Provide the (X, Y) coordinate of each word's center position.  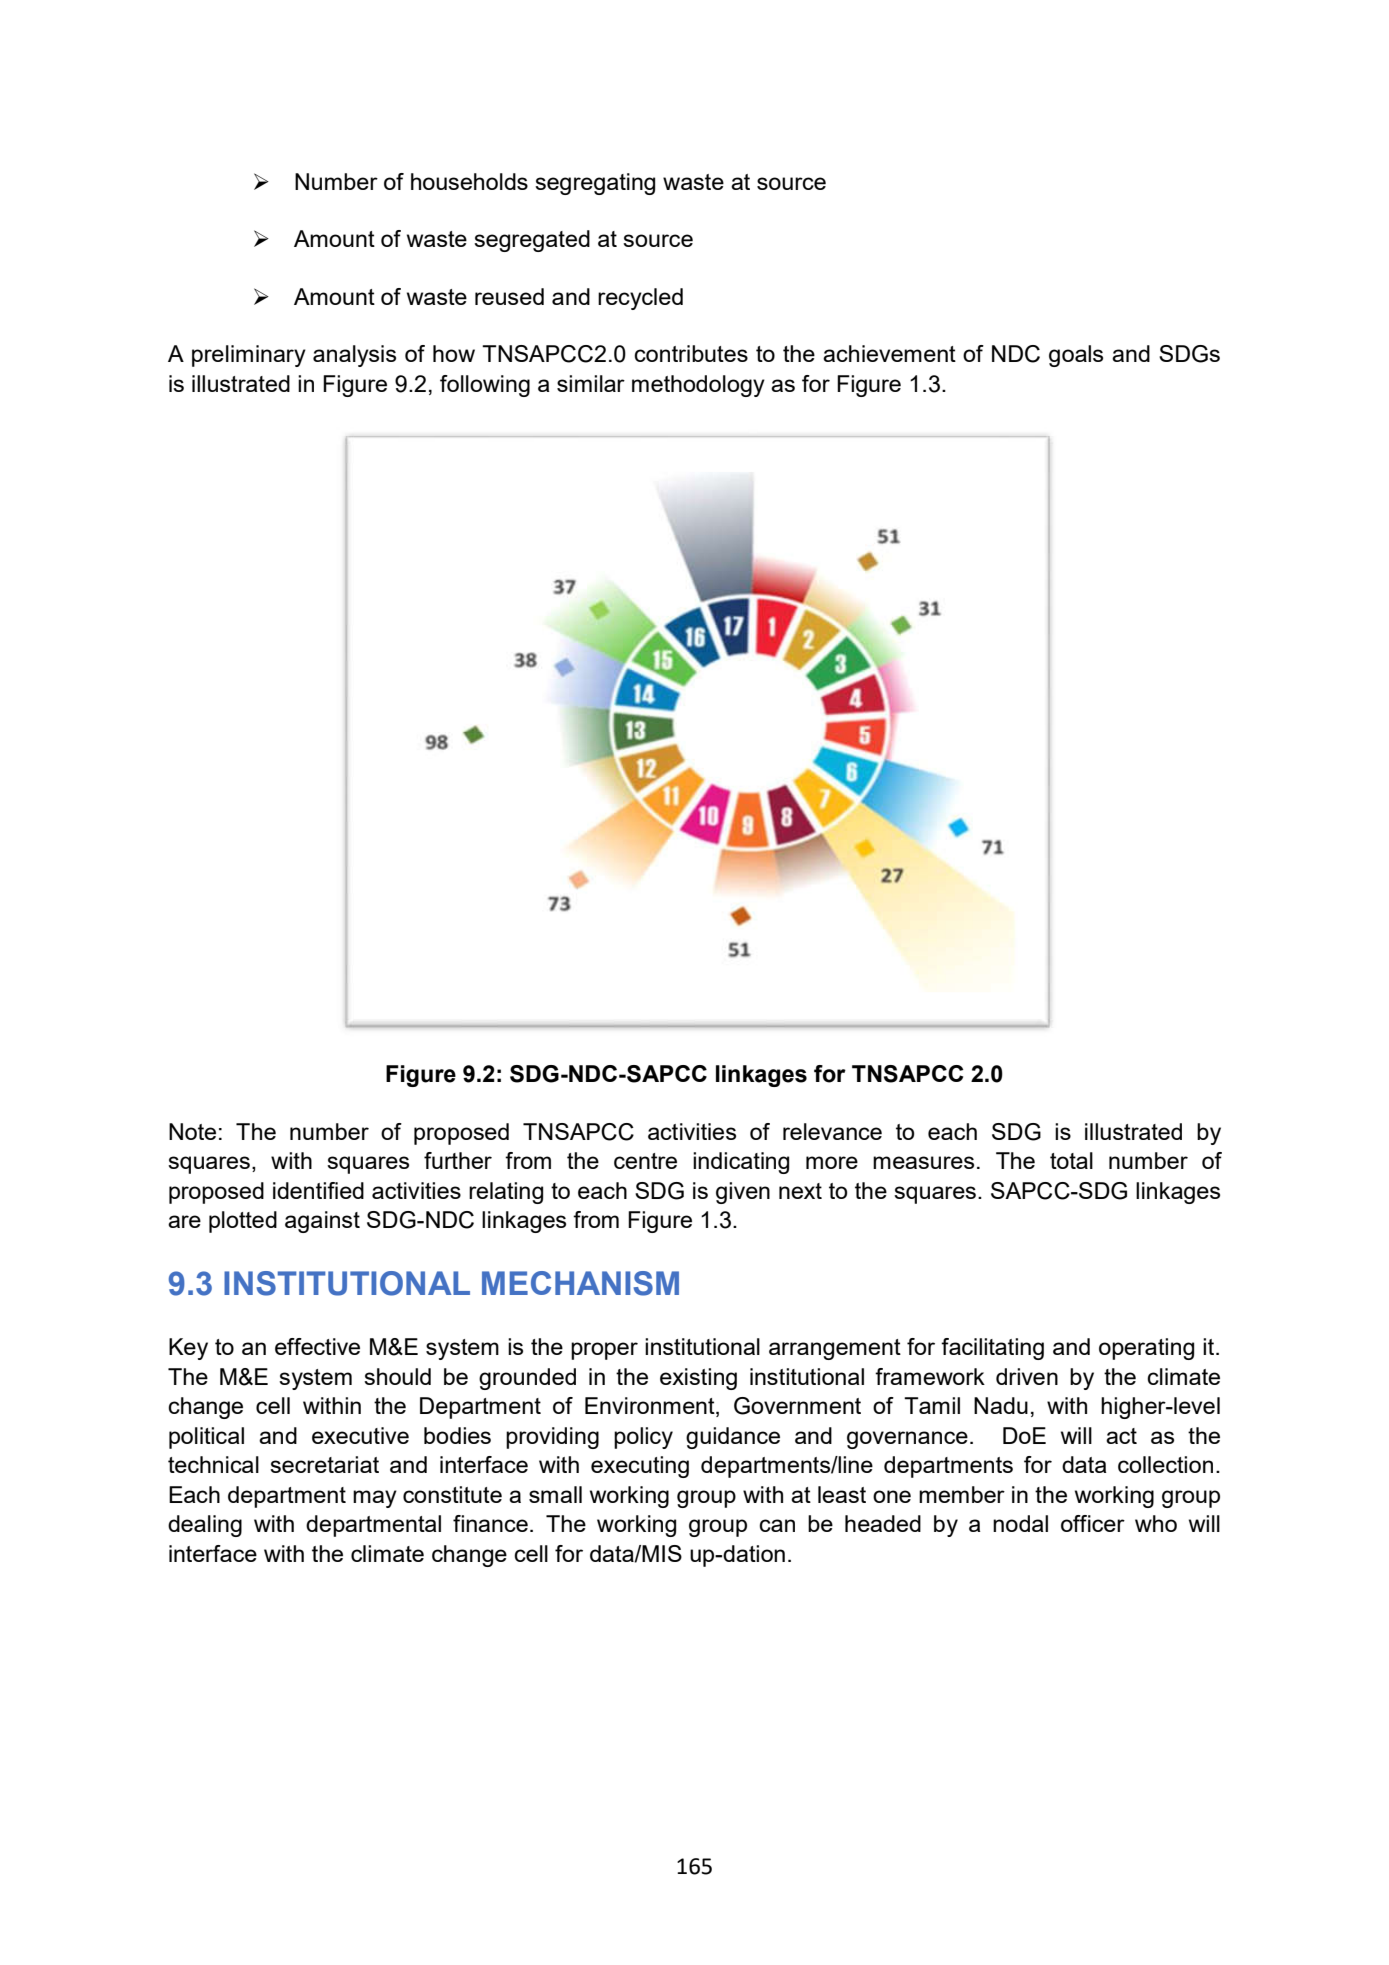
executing (640, 1467)
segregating (595, 184)
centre (645, 1161)
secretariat (324, 1464)
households (469, 181)
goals (1076, 356)
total (1071, 1160)
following (485, 386)
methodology (698, 386)
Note (192, 1131)
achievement (889, 353)
